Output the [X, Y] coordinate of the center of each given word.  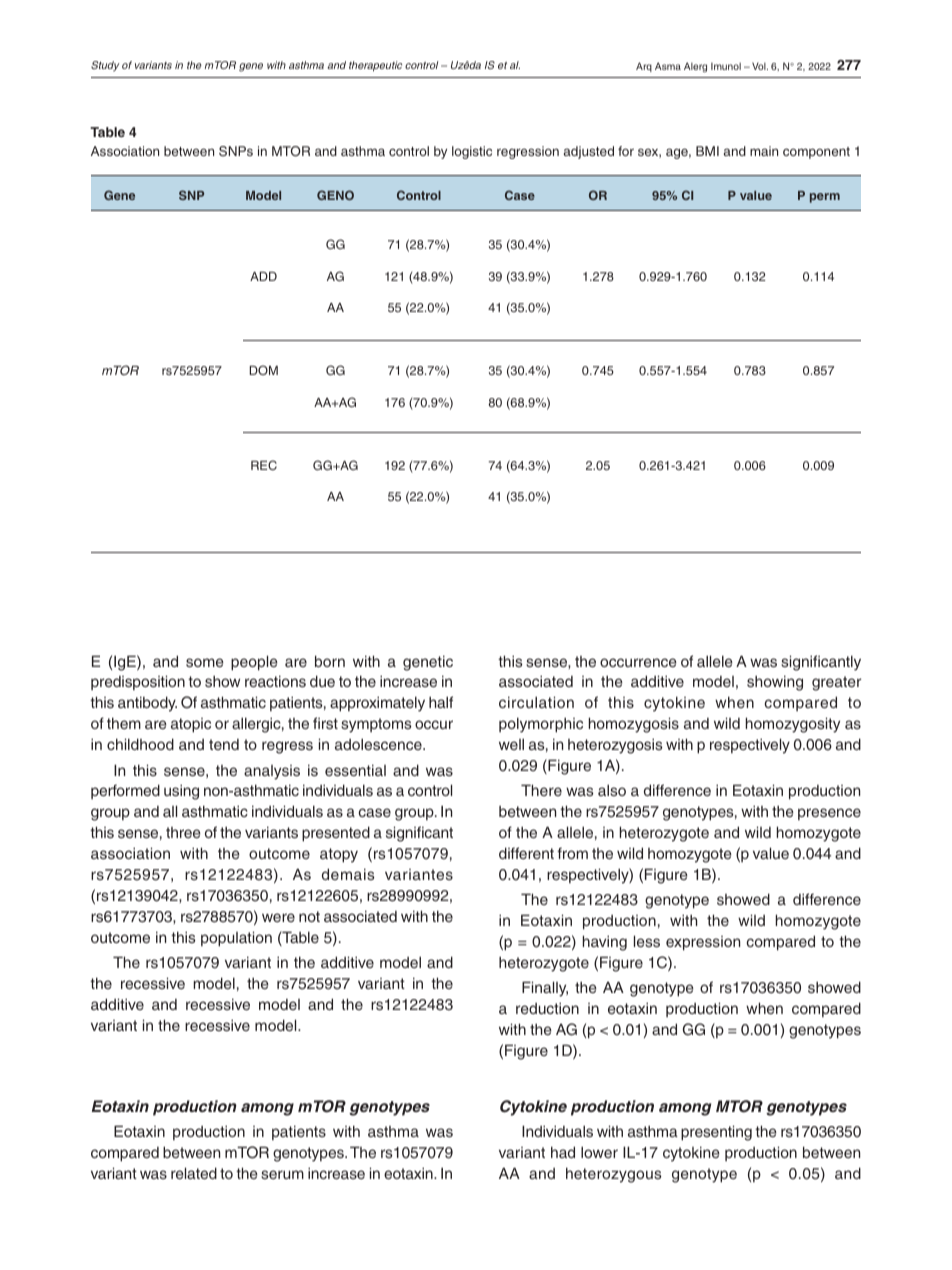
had [563, 1152]
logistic [472, 152]
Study [105, 66]
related [194, 1173]
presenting [716, 1133]
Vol [760, 66]
